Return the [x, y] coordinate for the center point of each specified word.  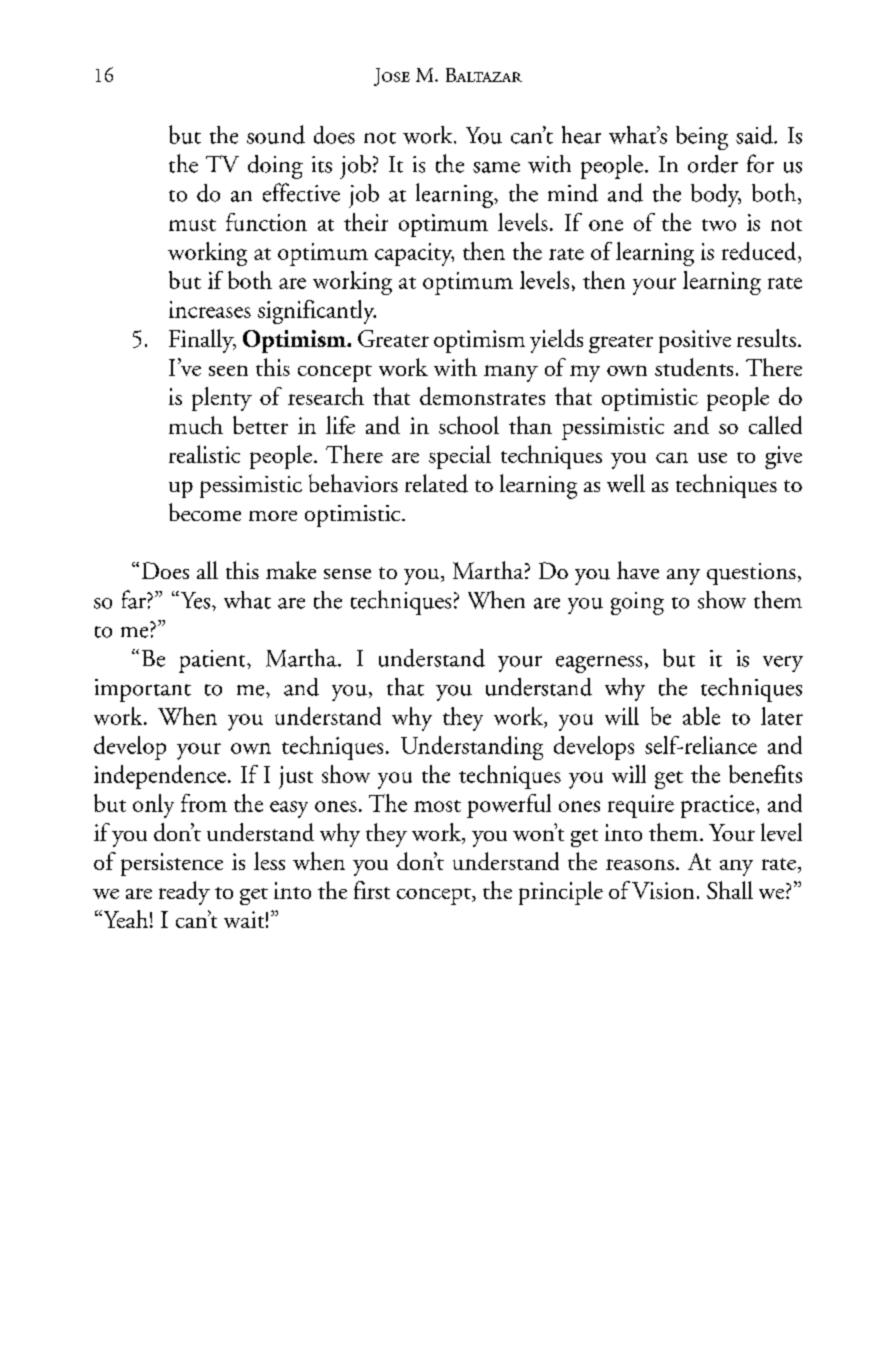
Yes [195, 600]
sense [347, 574]
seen [228, 370]
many [511, 373]
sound [276, 134]
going [637, 603]
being [702, 138]
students [694, 367]
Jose [392, 77]
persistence [172, 864]
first [372, 890]
